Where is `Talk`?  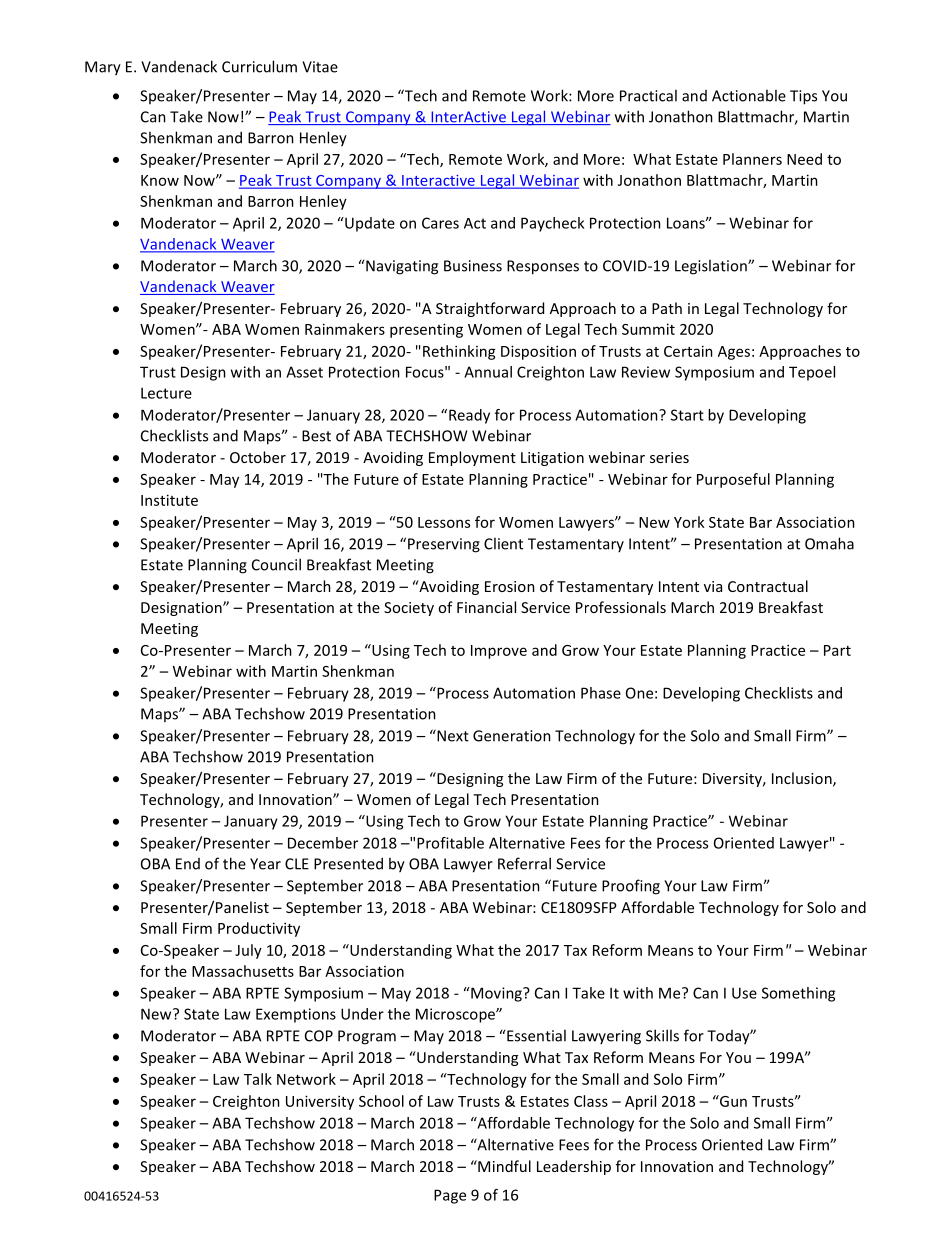 Talk is located at coordinates (258, 1079).
